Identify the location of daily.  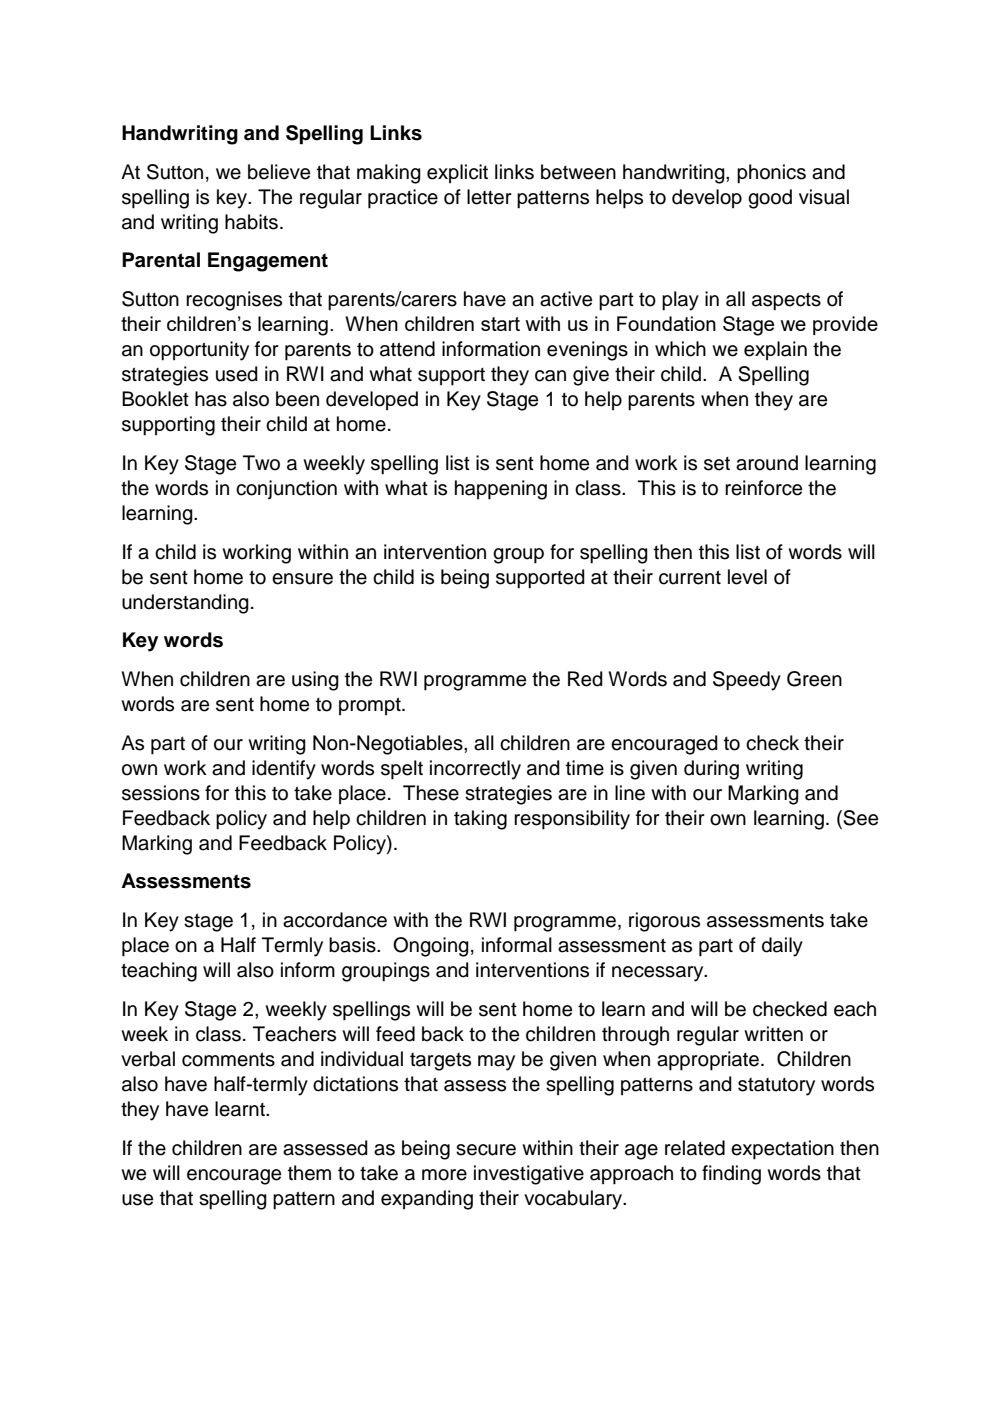
(782, 947).
